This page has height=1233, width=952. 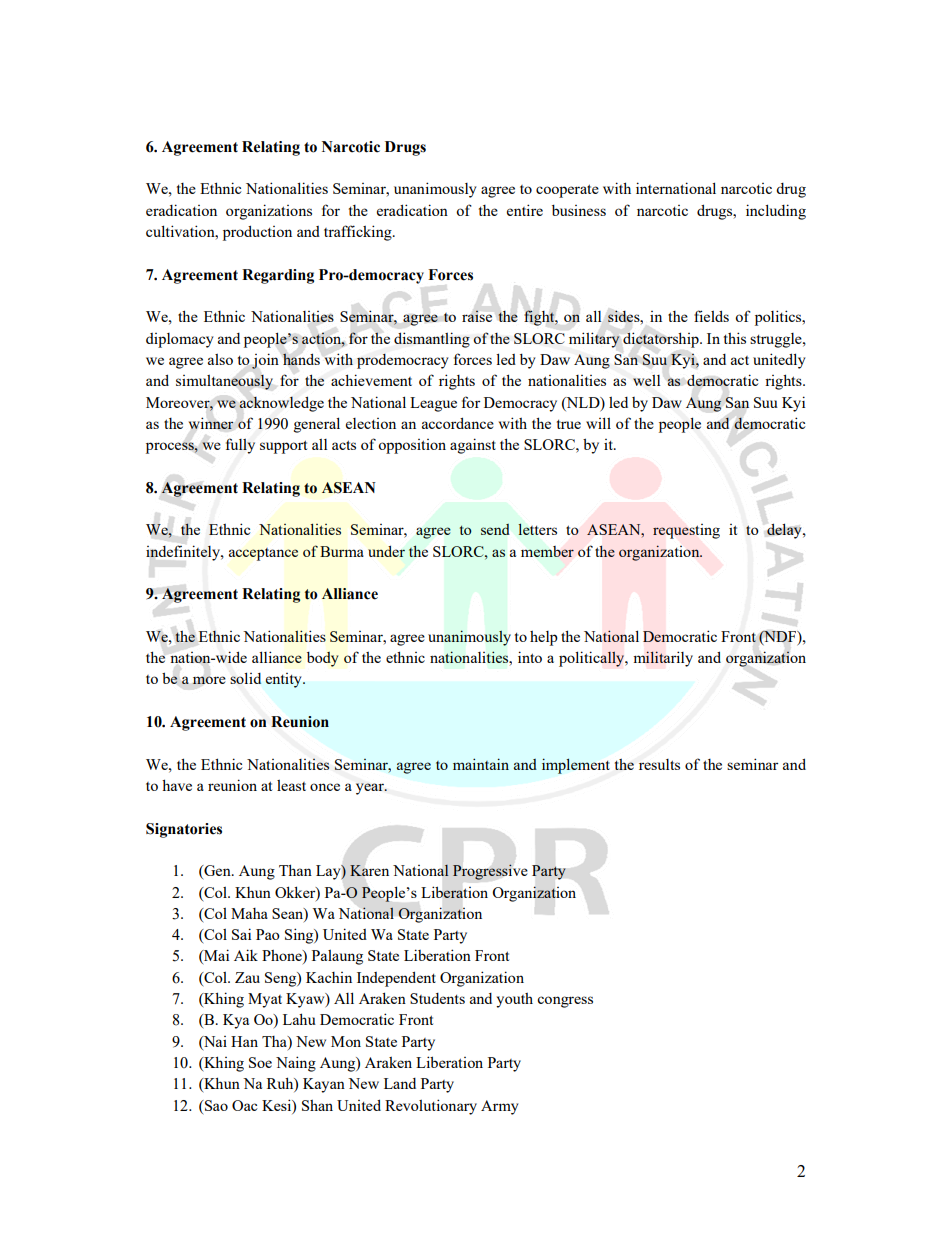 I want to click on Soe, so click(x=260, y=1062).
